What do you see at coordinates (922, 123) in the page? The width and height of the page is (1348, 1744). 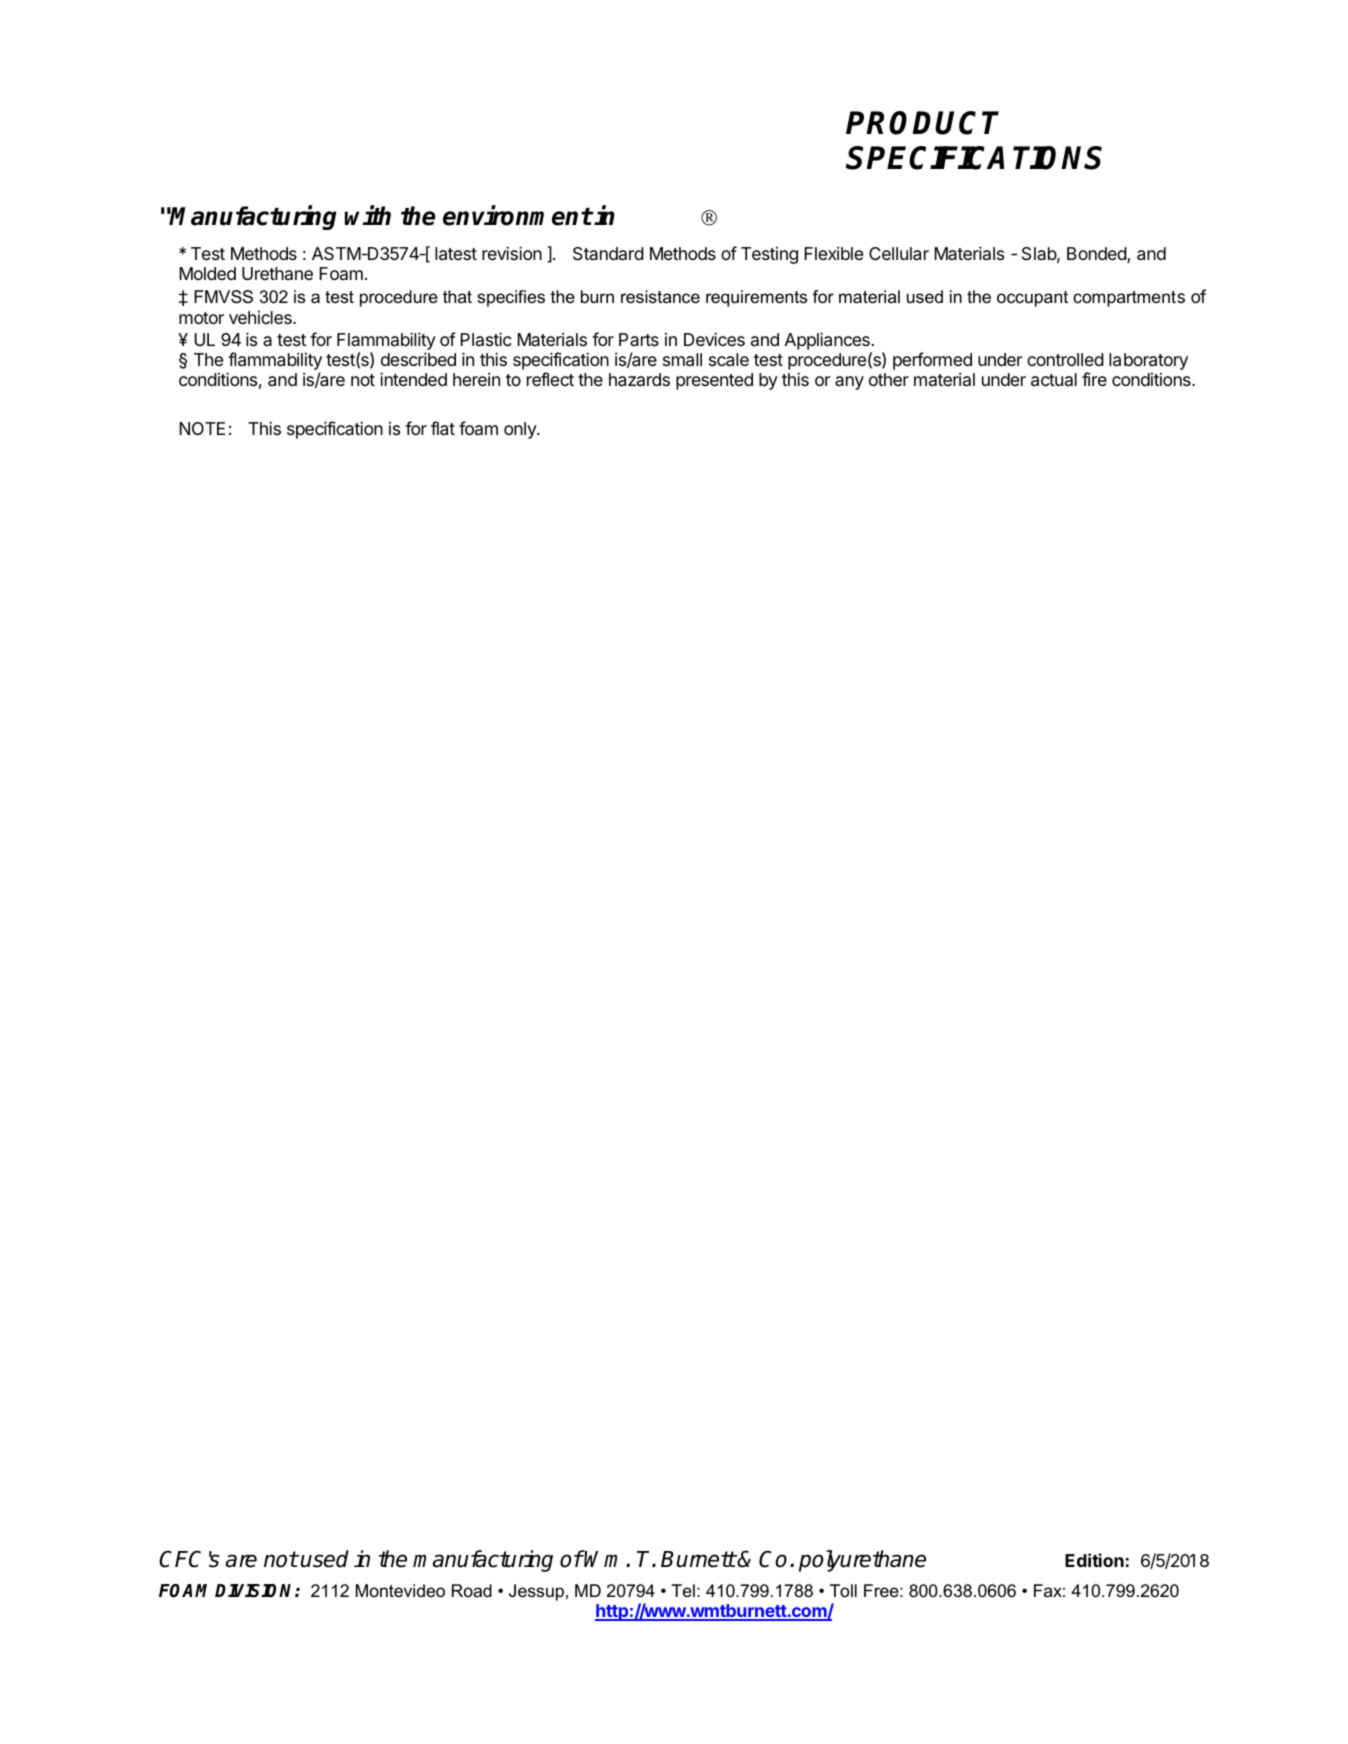 I see `PRODUCT` at bounding box center [922, 123].
